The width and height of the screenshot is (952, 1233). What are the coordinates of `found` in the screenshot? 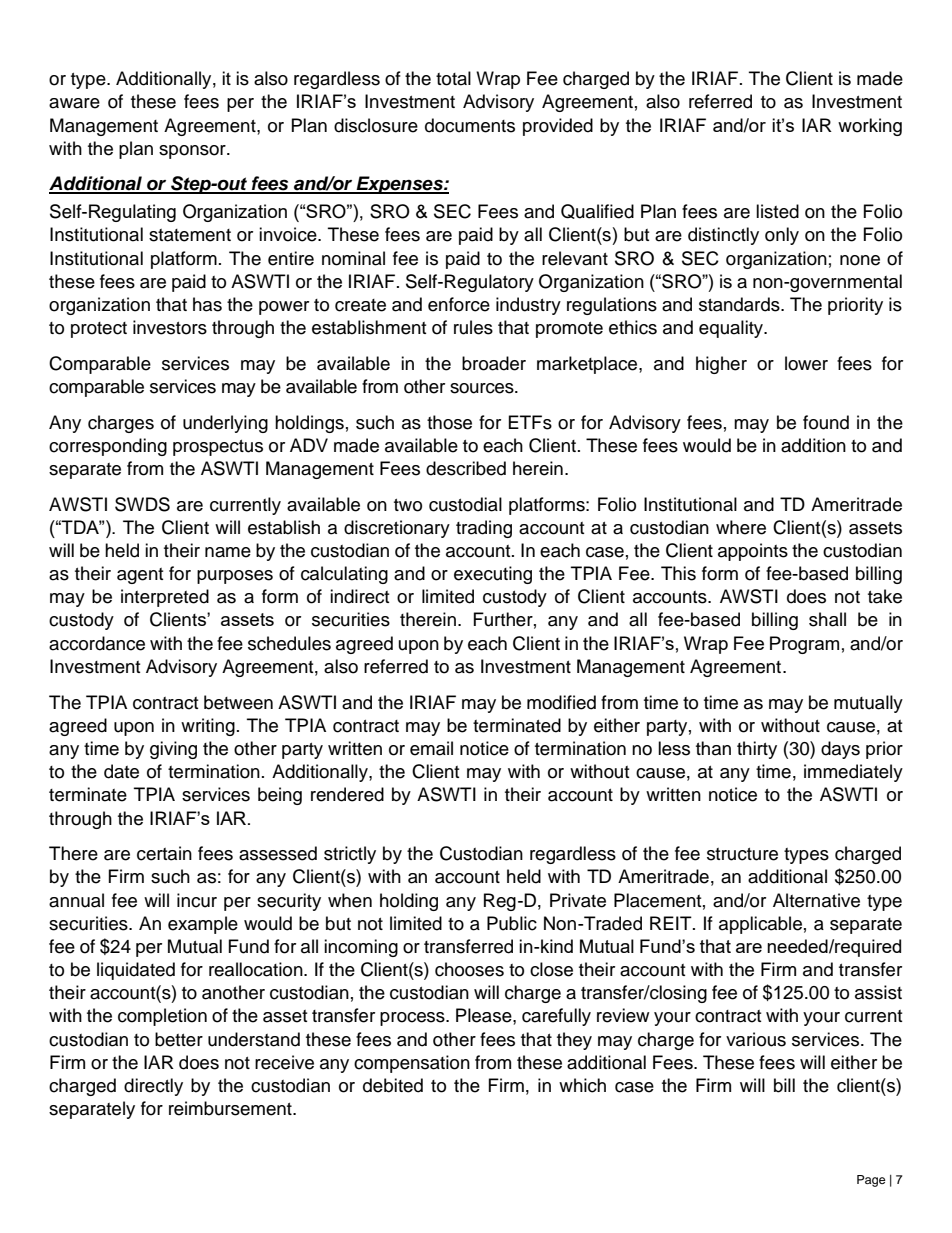 It's located at (826, 422).
